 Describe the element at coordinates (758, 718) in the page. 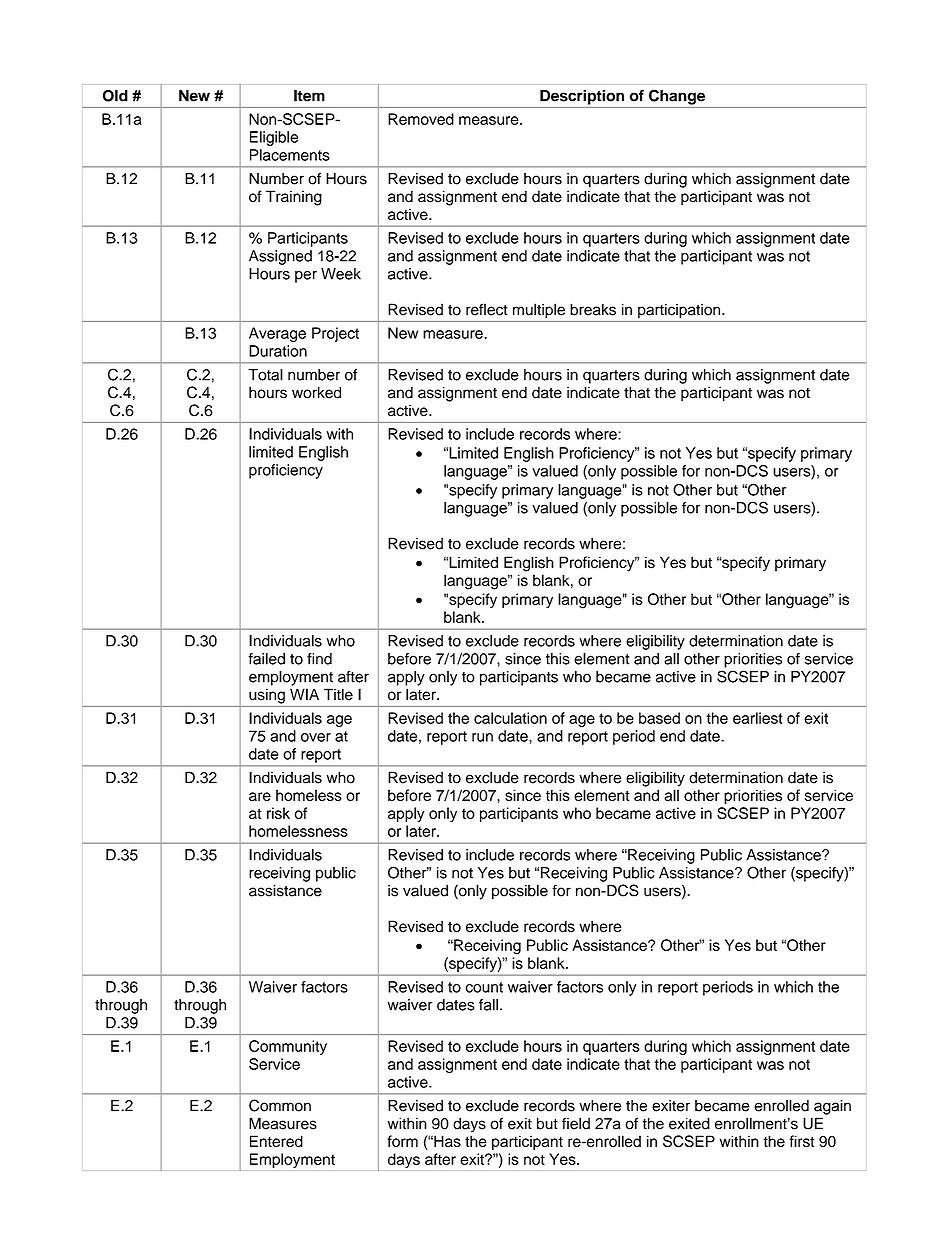

I see `earliest` at that location.
